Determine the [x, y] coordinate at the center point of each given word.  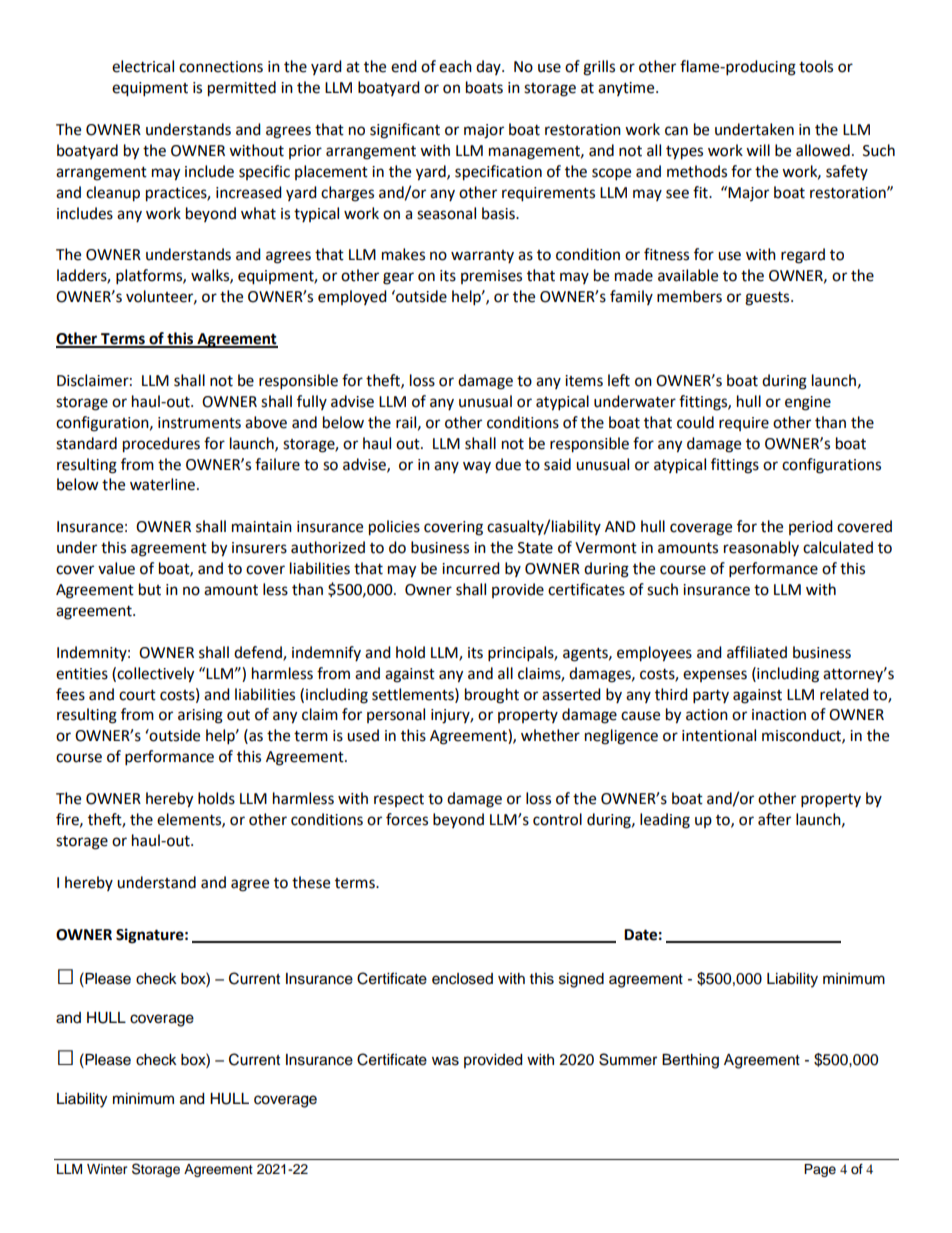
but [150, 589]
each [455, 66]
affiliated [757, 652]
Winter [107, 1169]
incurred [471, 568]
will [758, 150]
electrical [143, 66]
